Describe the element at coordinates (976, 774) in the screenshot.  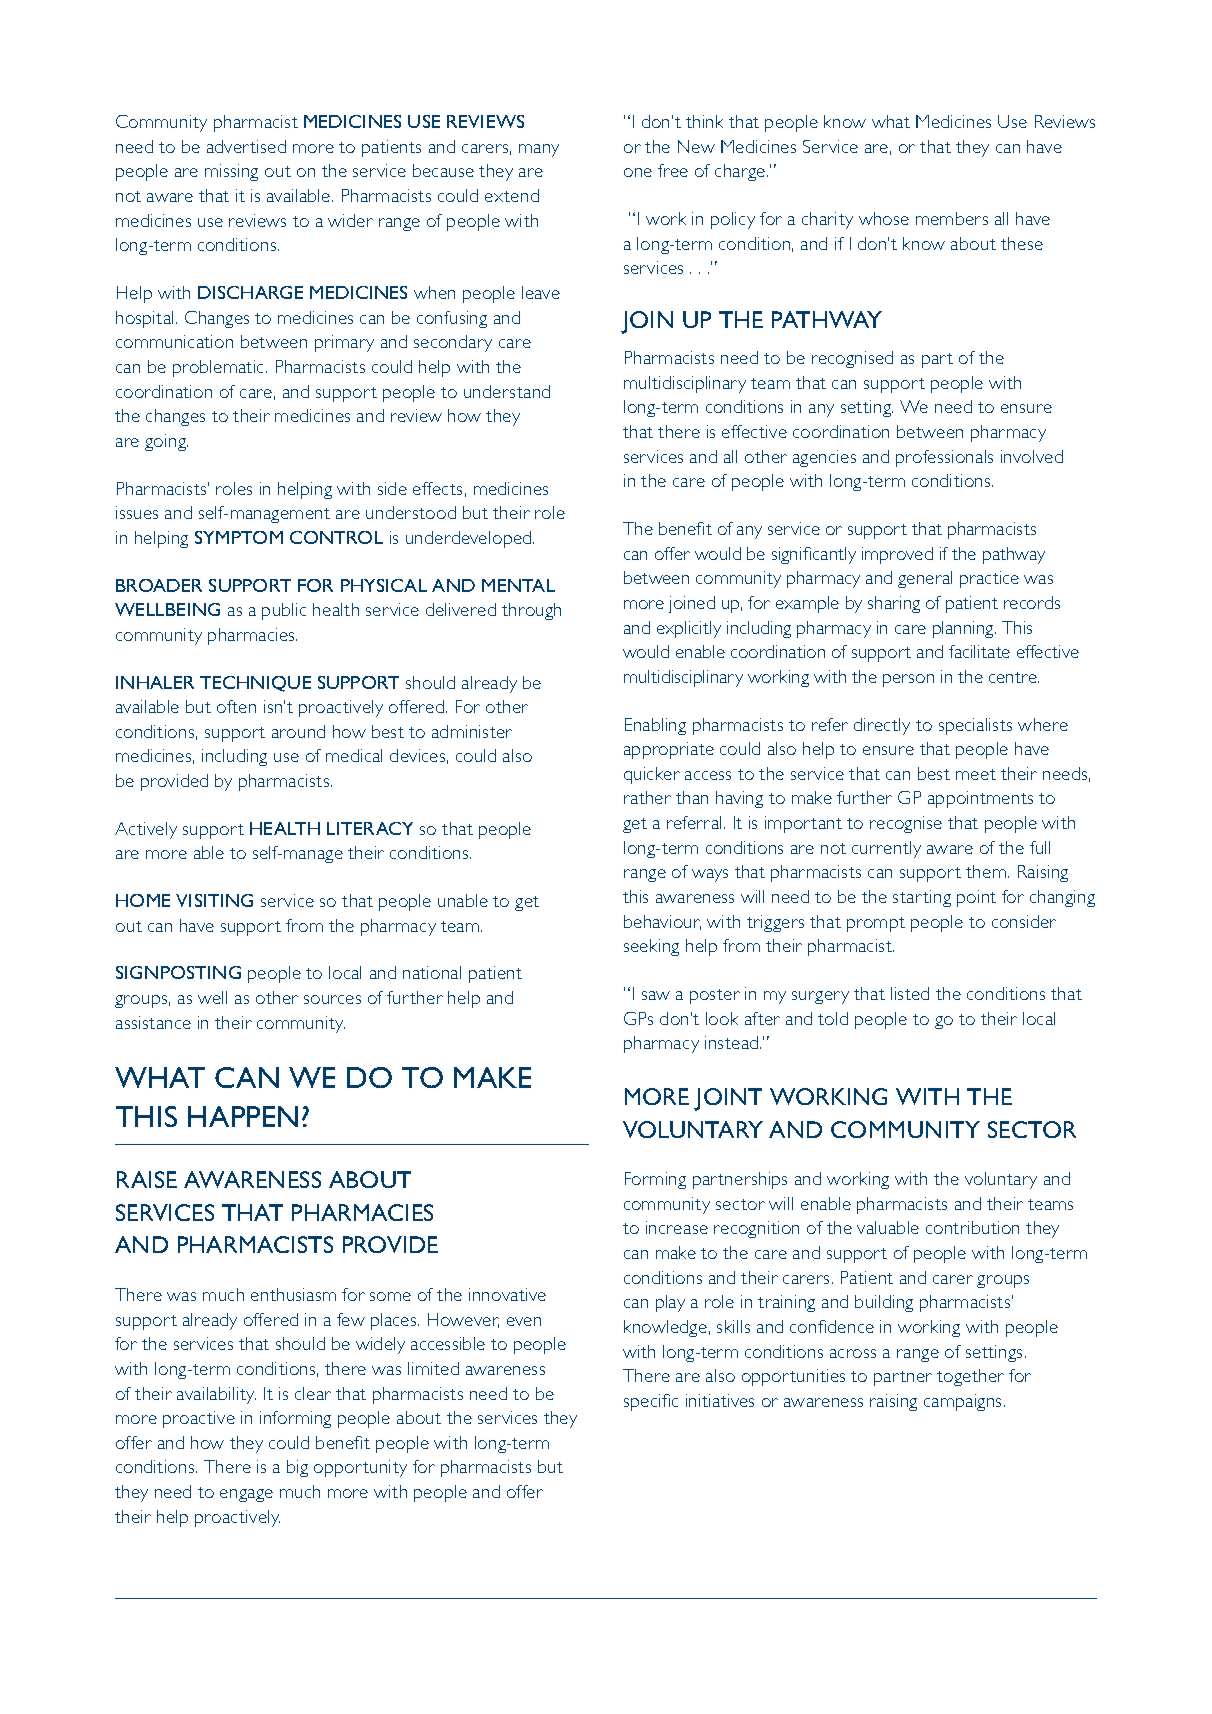
I see `meet` at that location.
